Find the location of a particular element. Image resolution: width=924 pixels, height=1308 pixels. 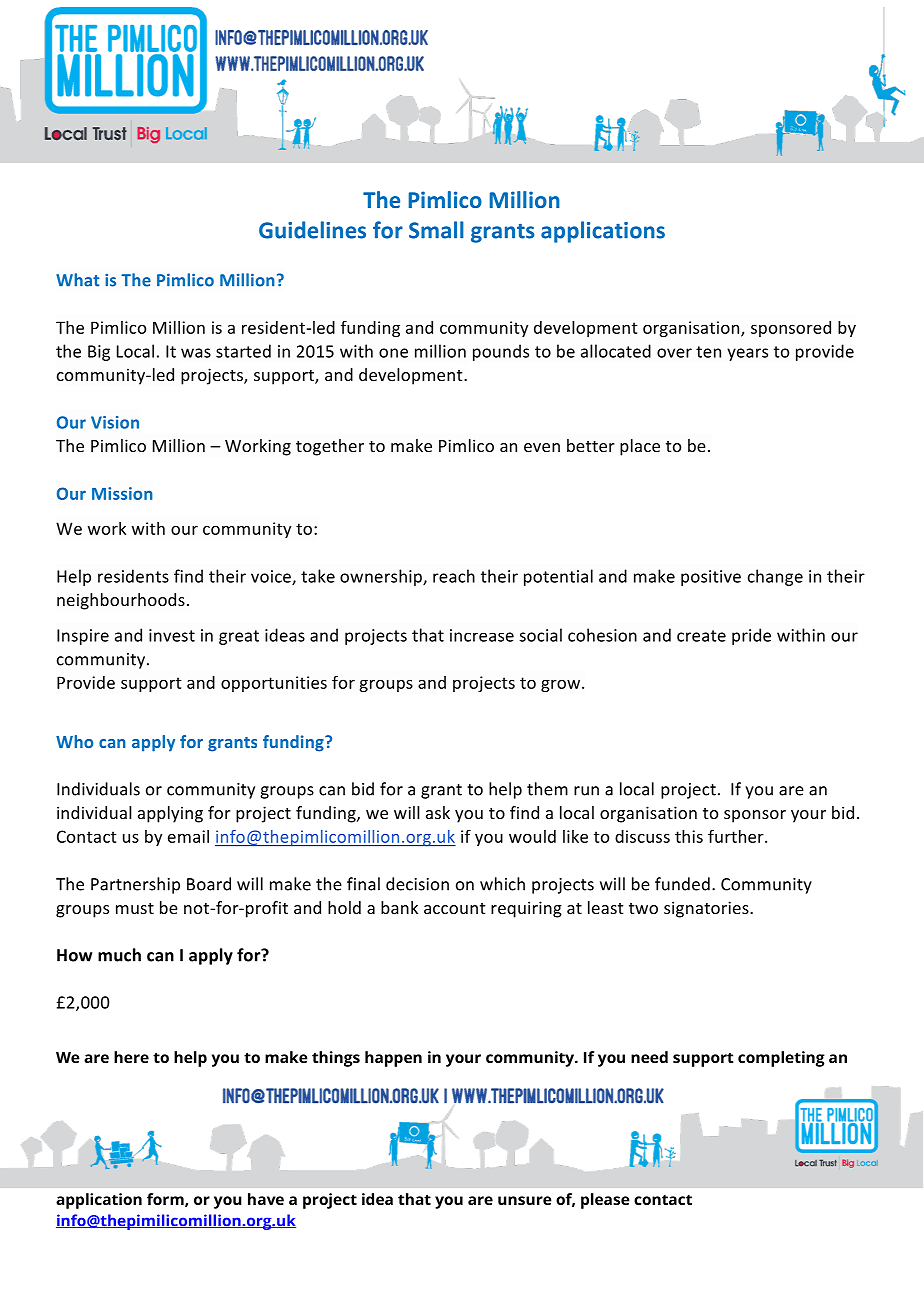

have is located at coordinates (266, 1199).
